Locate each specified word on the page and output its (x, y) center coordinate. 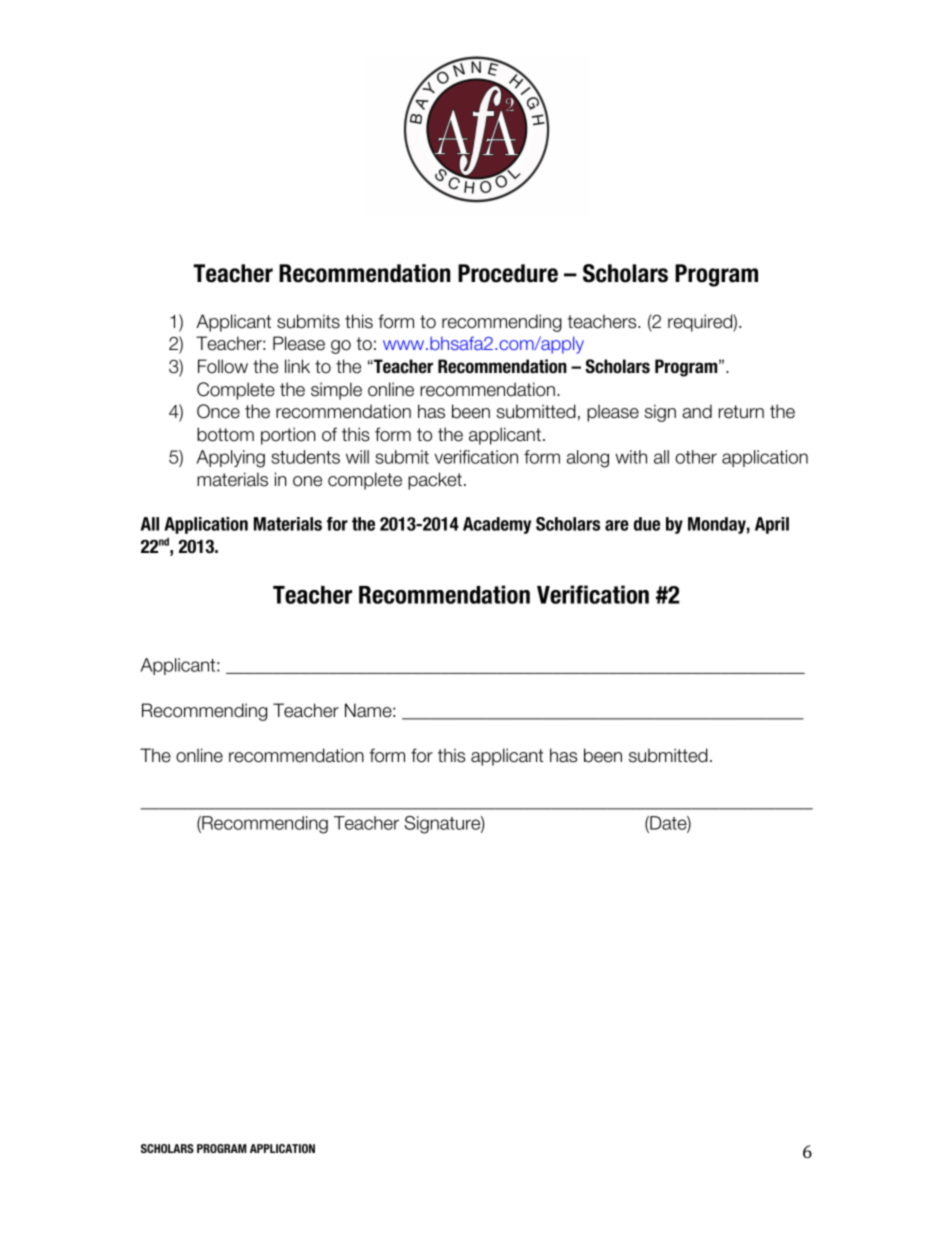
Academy (497, 525)
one (307, 481)
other (696, 457)
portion (288, 436)
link (297, 366)
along (588, 459)
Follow (223, 366)
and (697, 411)
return (741, 412)
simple (336, 391)
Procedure (508, 273)
